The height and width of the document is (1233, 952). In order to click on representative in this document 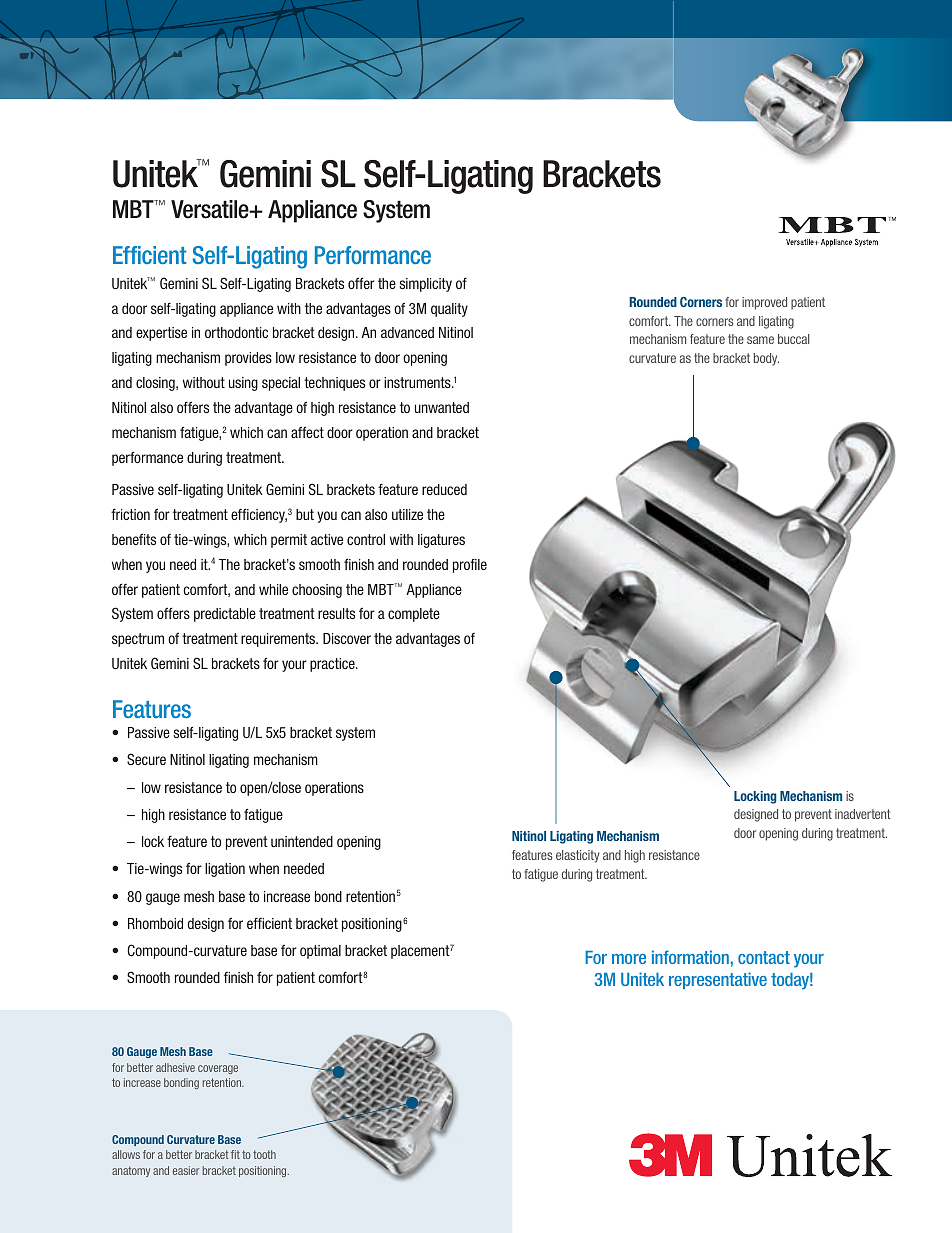, I will do `click(718, 980)`.
